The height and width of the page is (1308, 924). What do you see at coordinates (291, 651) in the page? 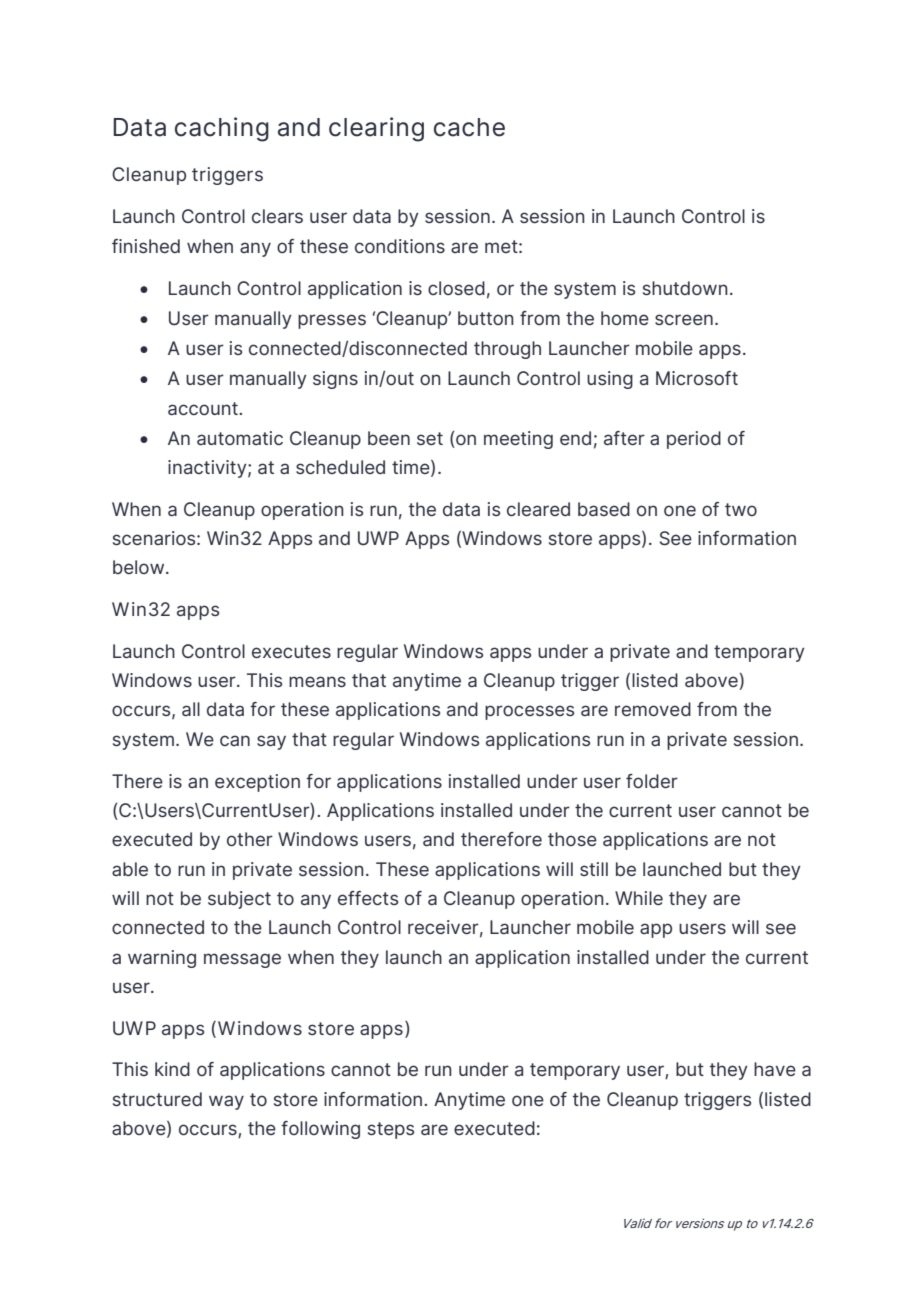
I see `executes` at bounding box center [291, 651].
